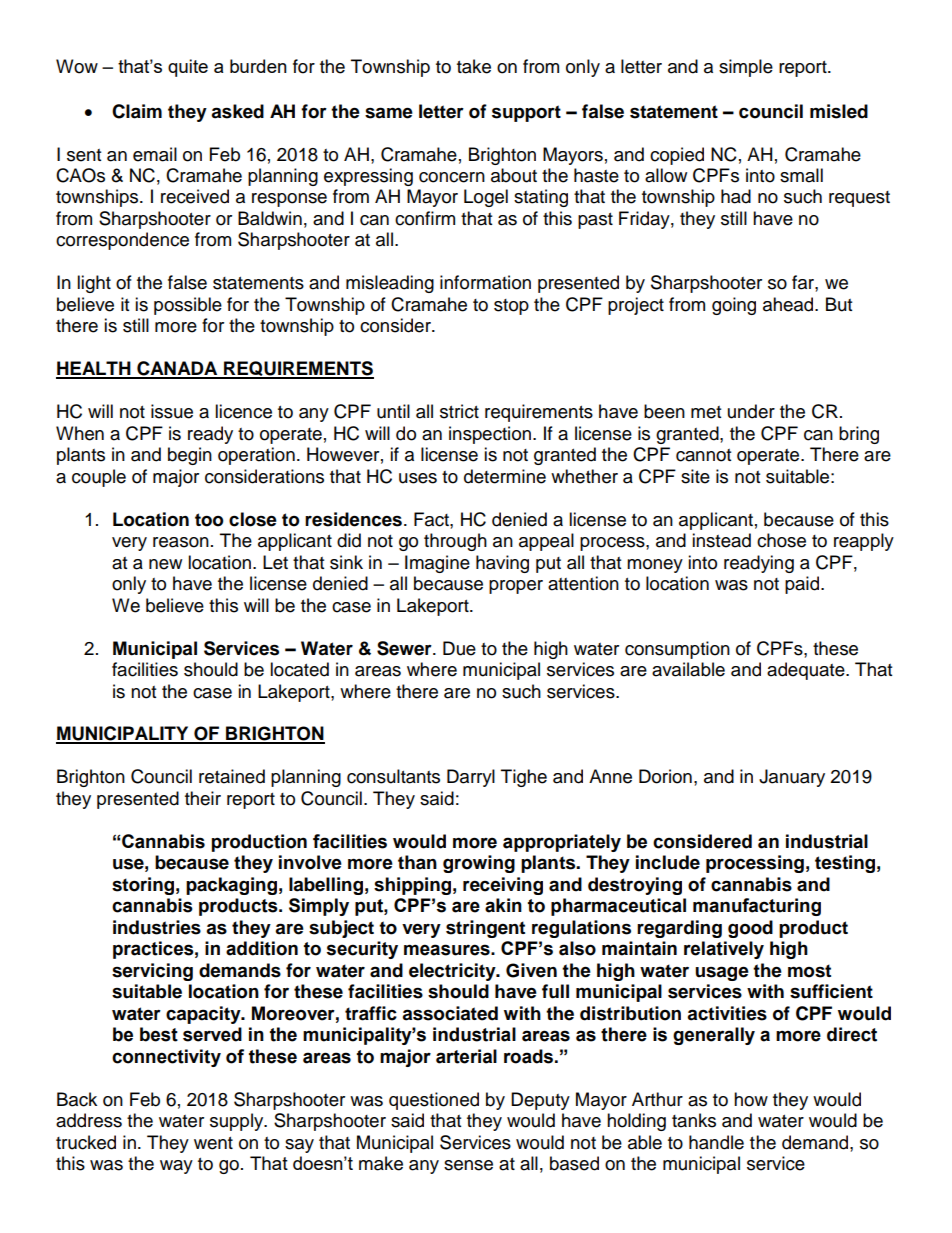  I want to click on Claim, so click(137, 111).
